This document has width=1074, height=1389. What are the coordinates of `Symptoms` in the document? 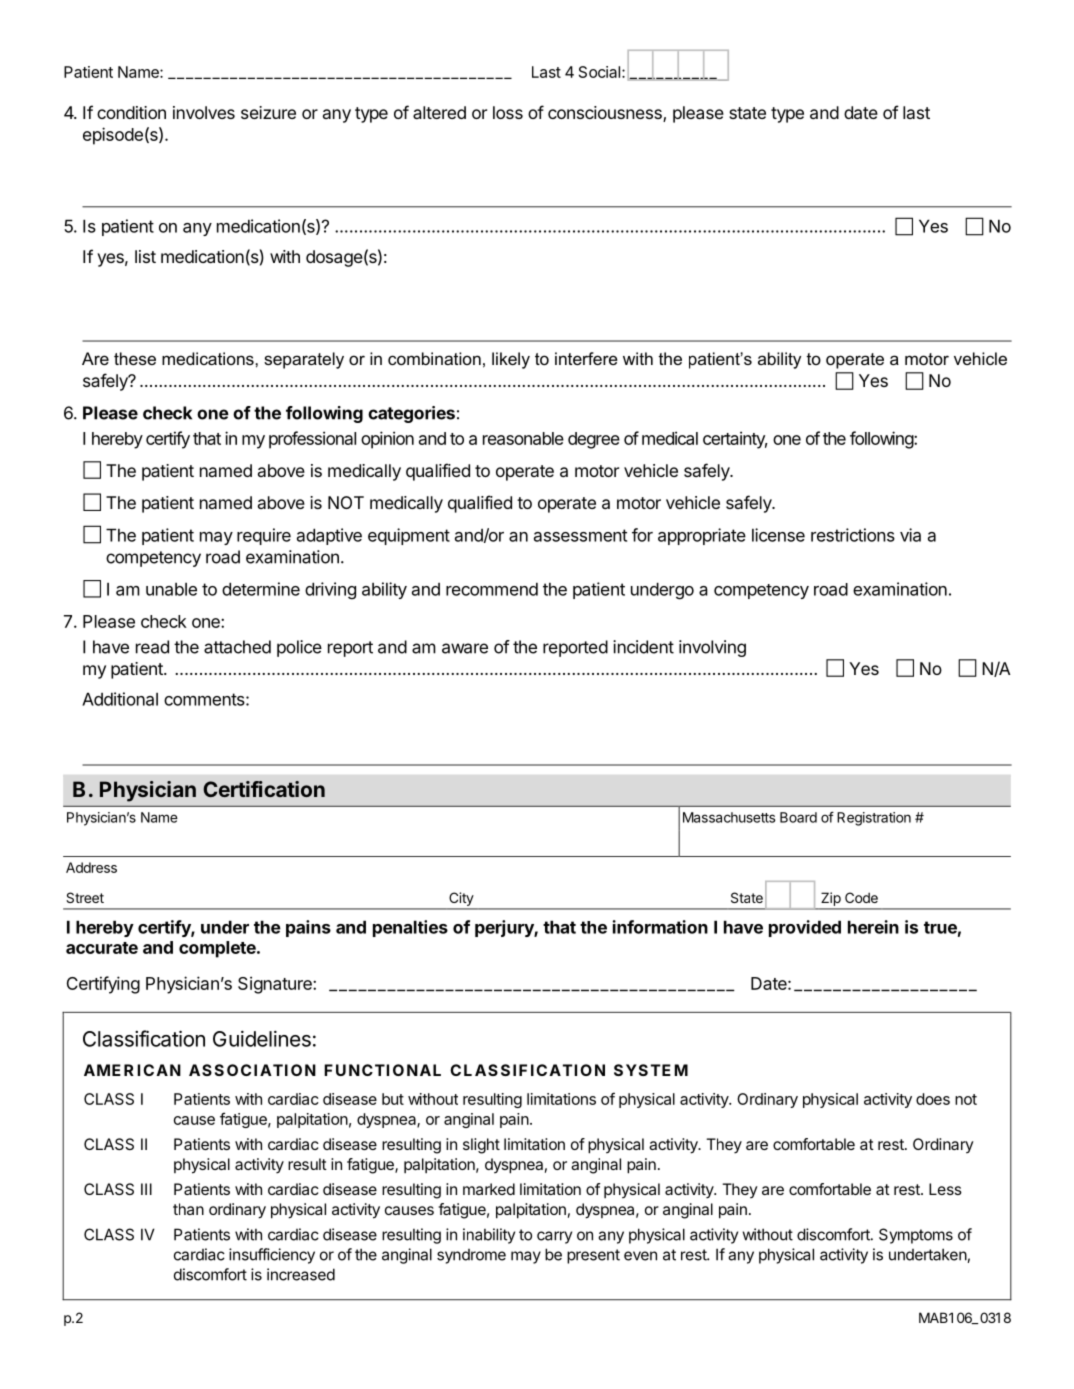 It's located at (916, 1236).
